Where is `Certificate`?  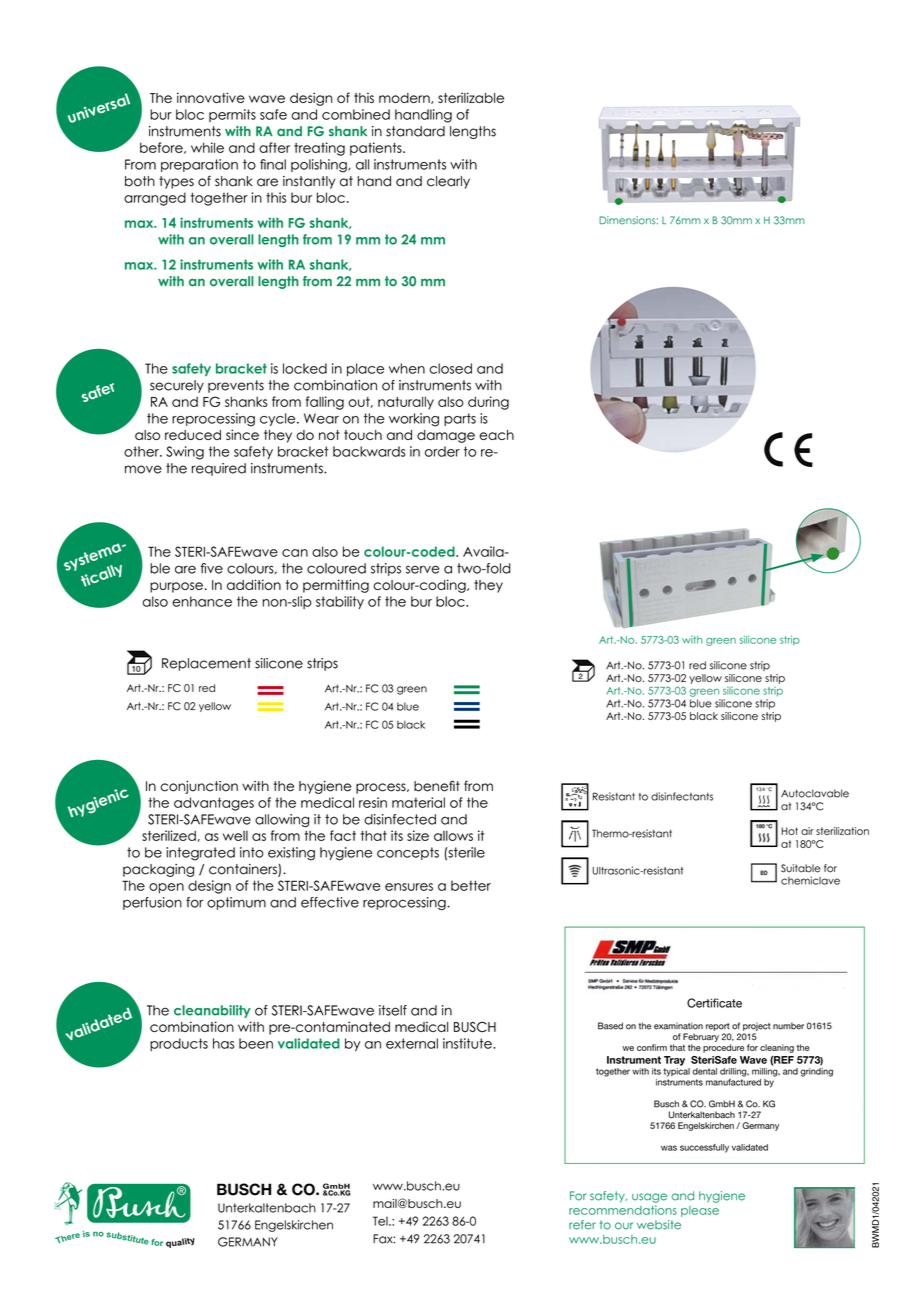 Certificate is located at coordinates (714, 1003).
